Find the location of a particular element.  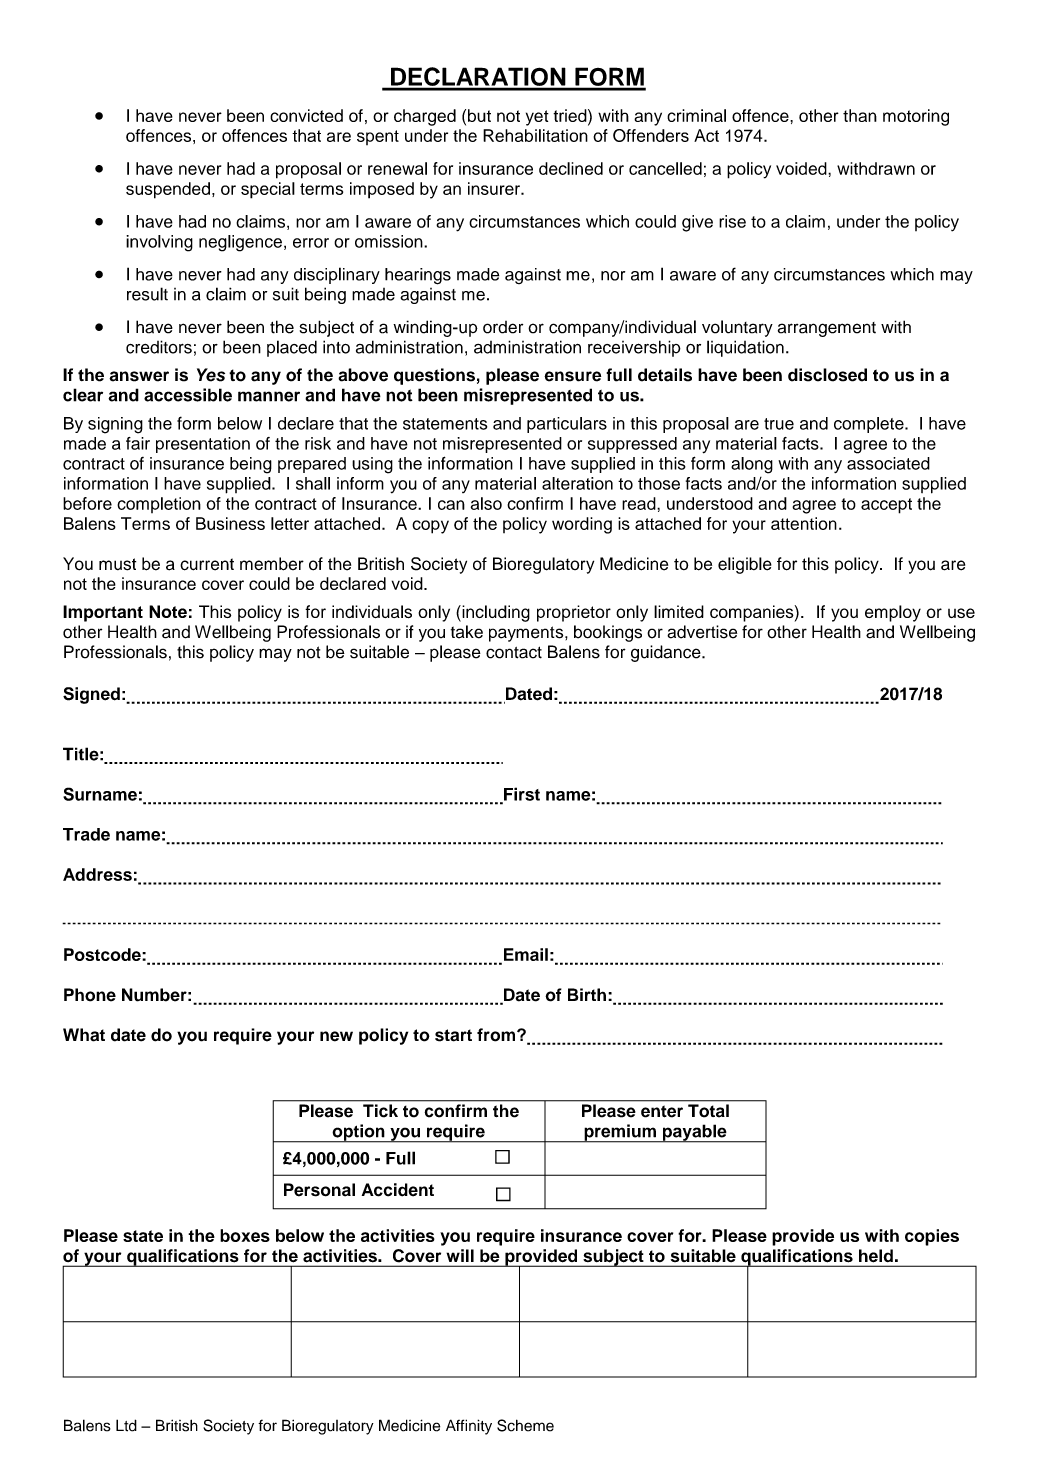

Phone is located at coordinates (90, 995).
